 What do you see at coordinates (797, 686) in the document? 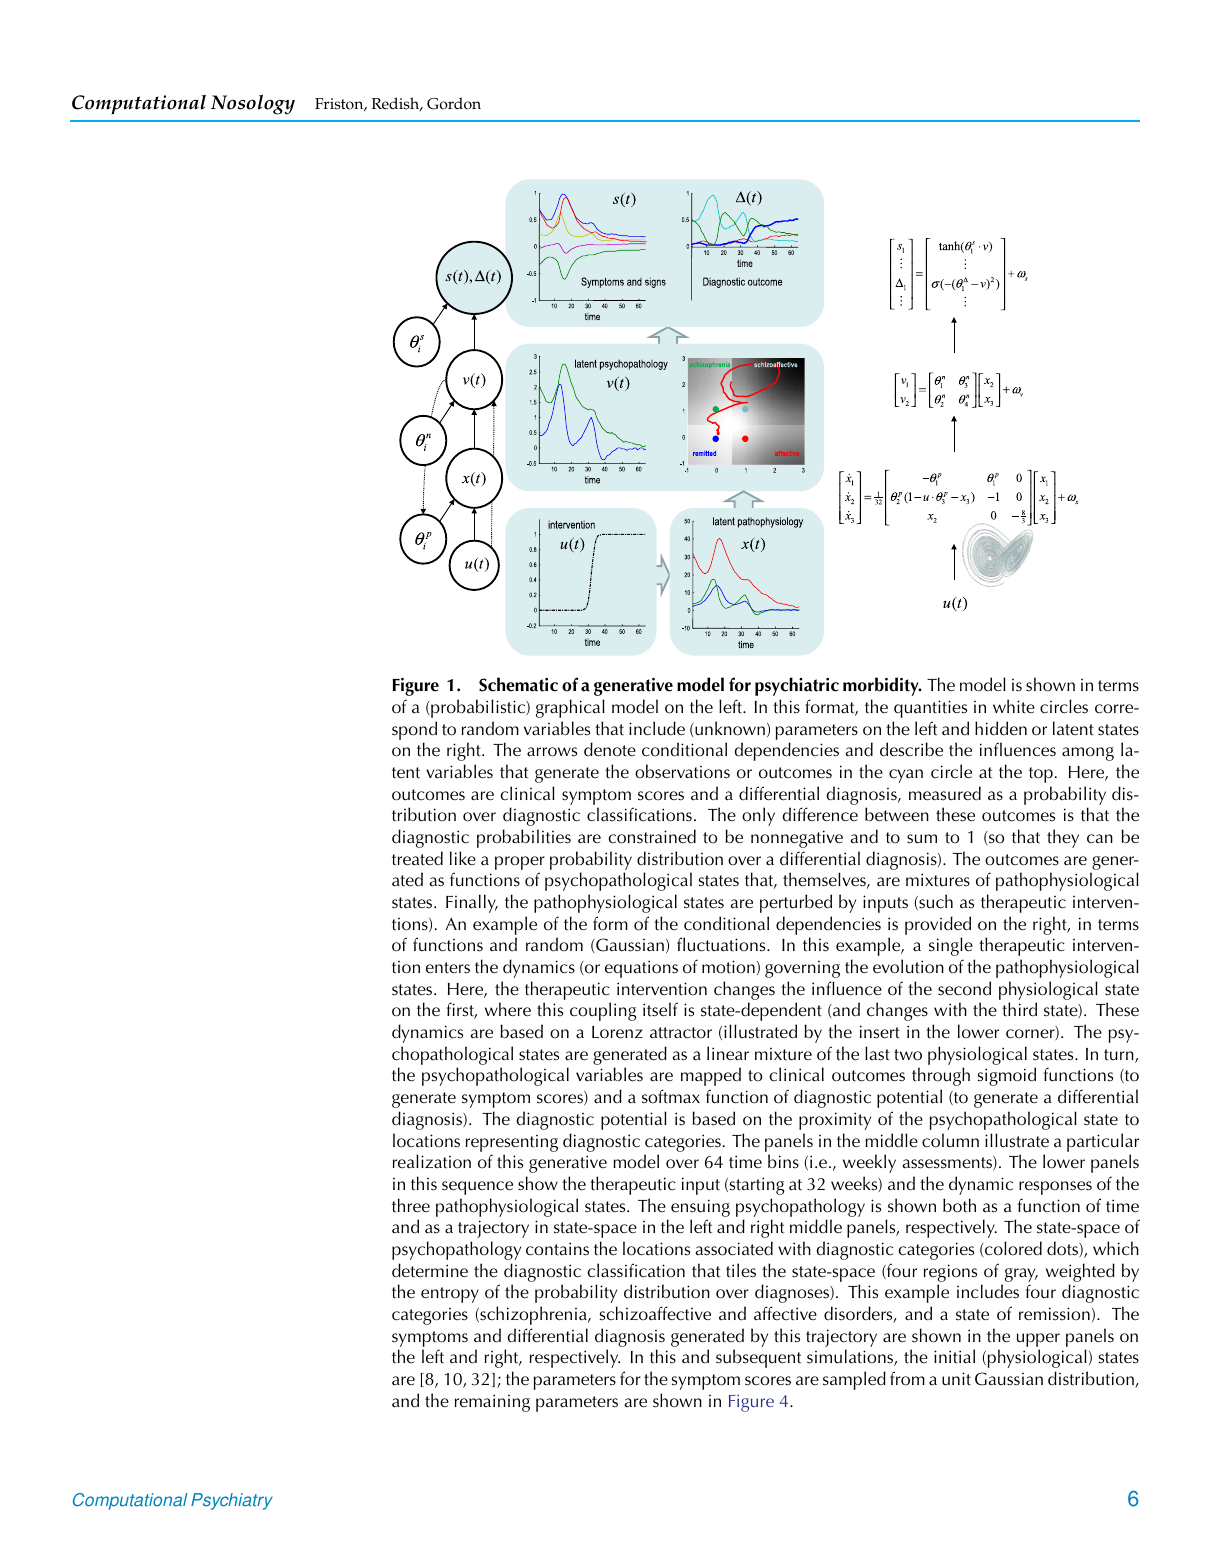
I see `psychiatric` at bounding box center [797, 686].
